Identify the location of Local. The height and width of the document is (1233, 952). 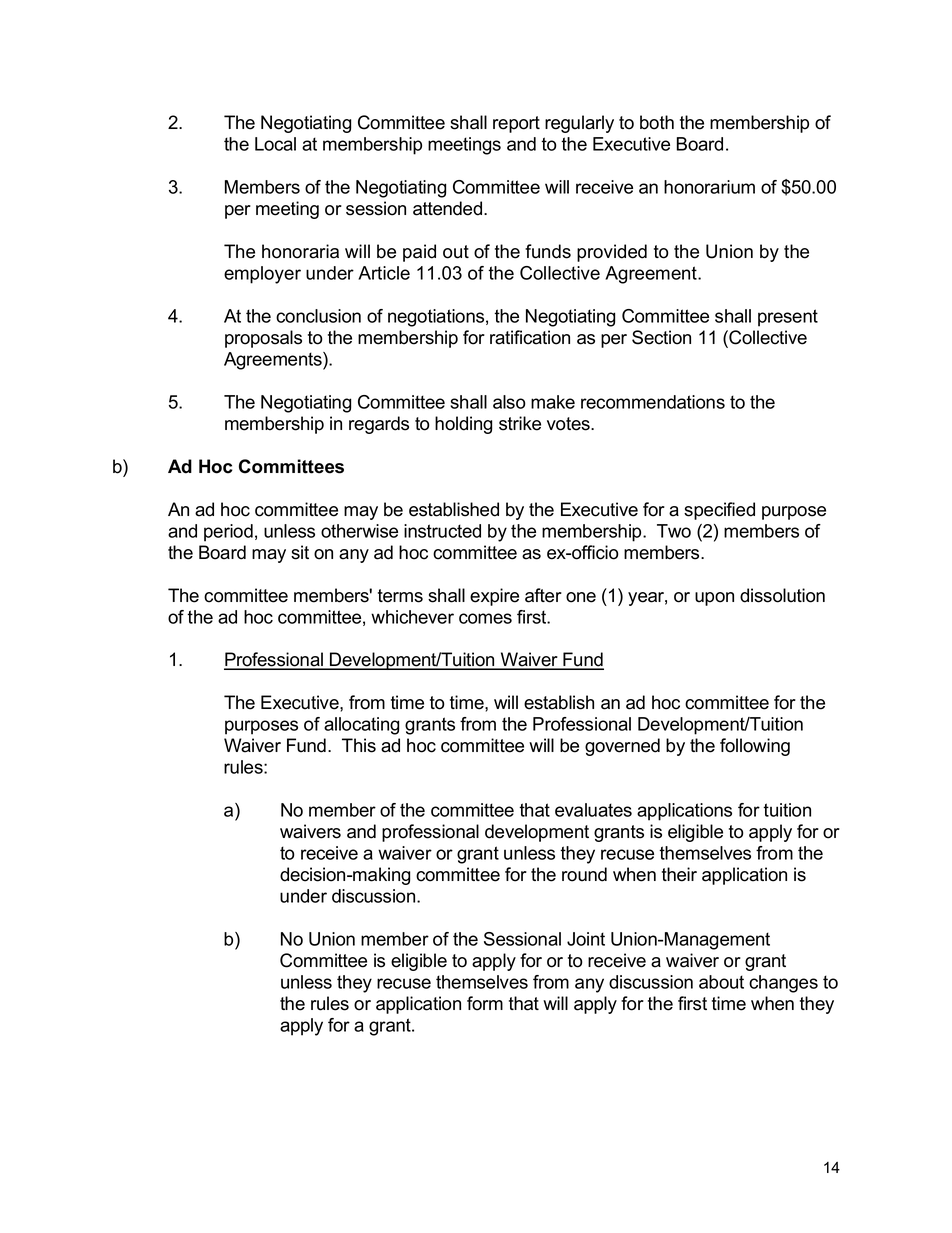
(275, 144).
